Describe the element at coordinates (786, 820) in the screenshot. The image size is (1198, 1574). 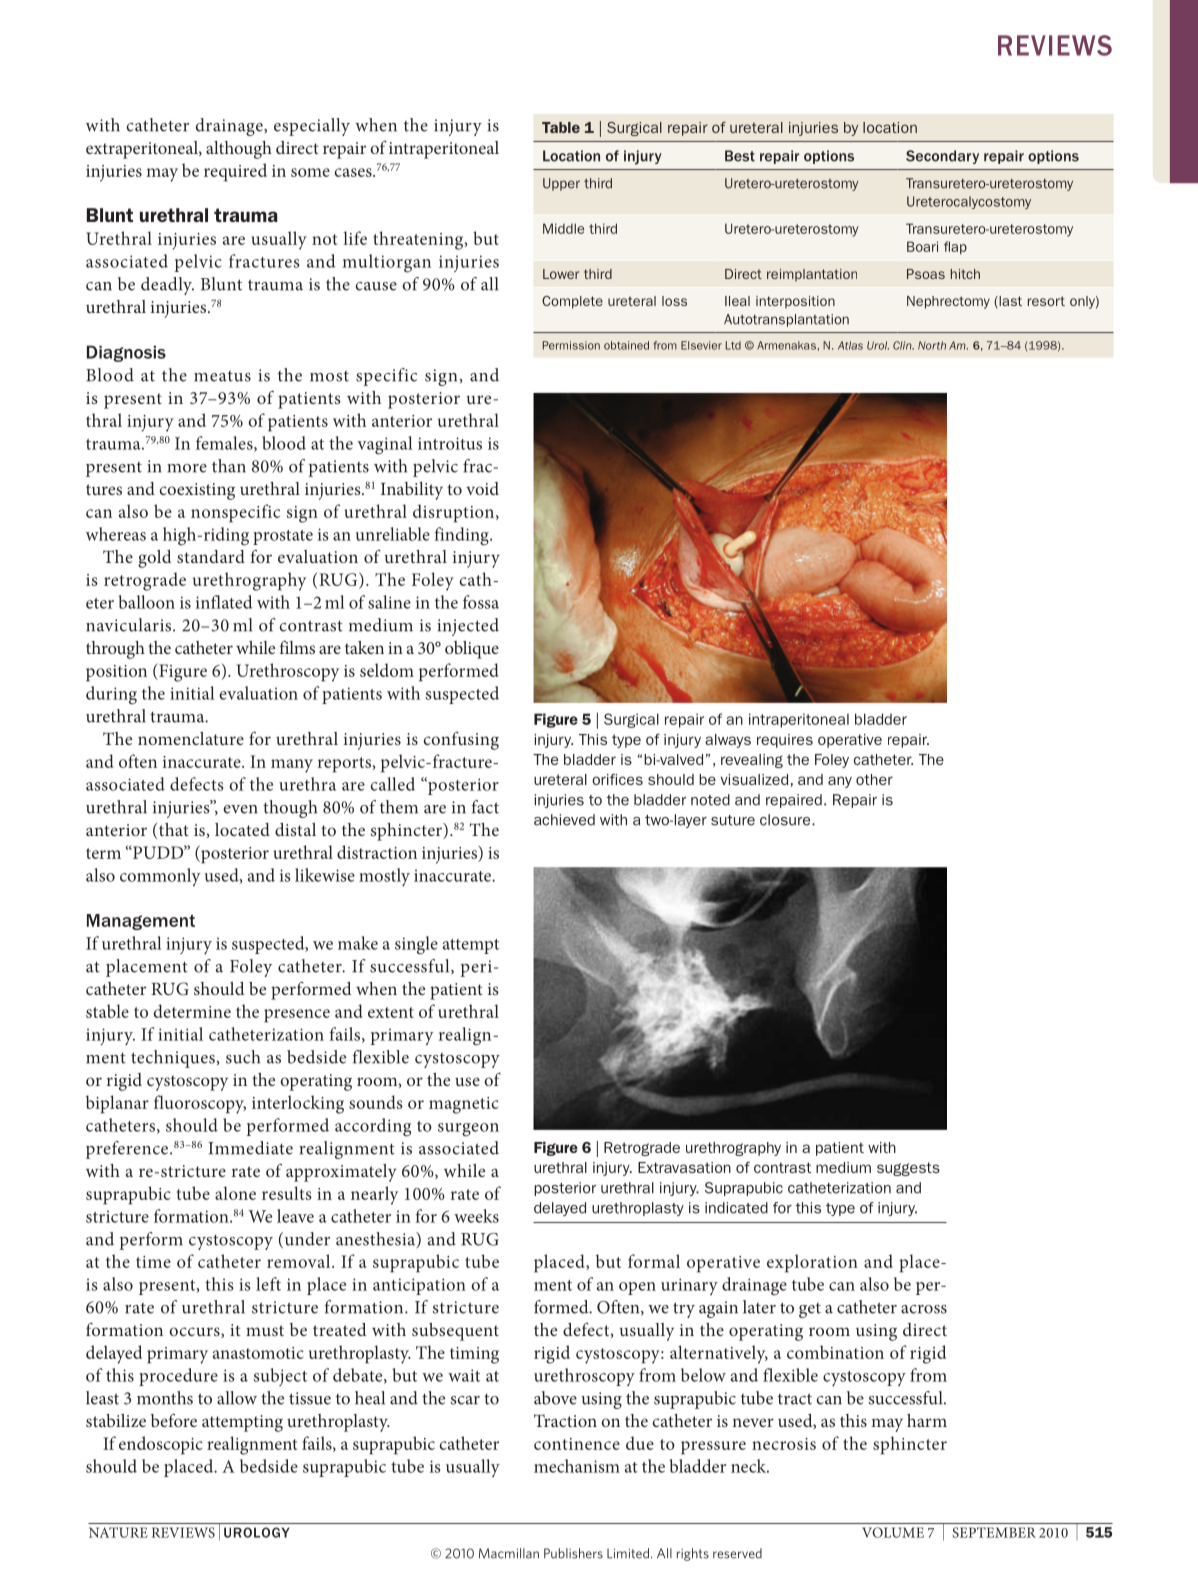
I see `closure` at that location.
